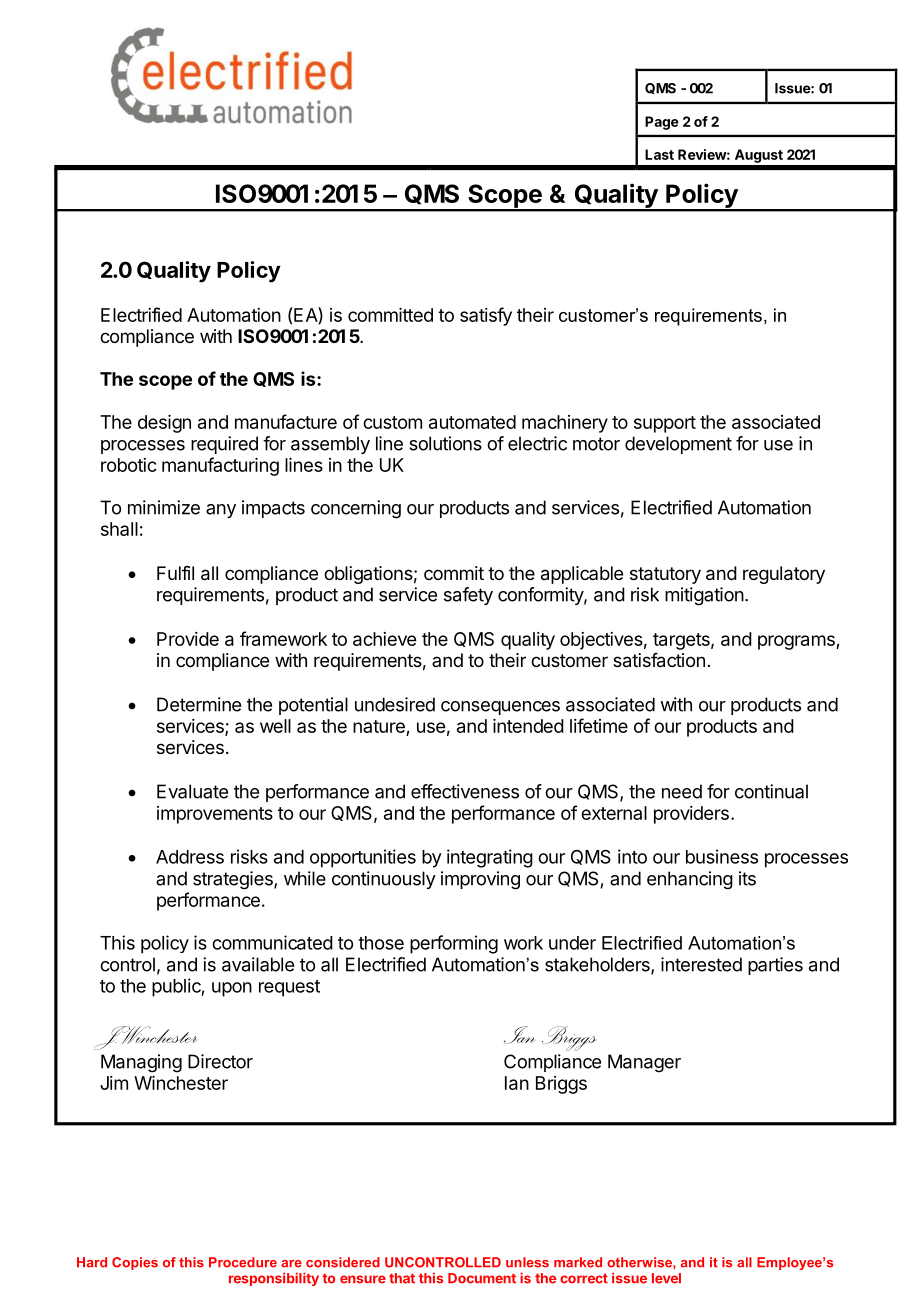 This image has width=924, height=1308. I want to click on enhancing, so click(690, 880).
